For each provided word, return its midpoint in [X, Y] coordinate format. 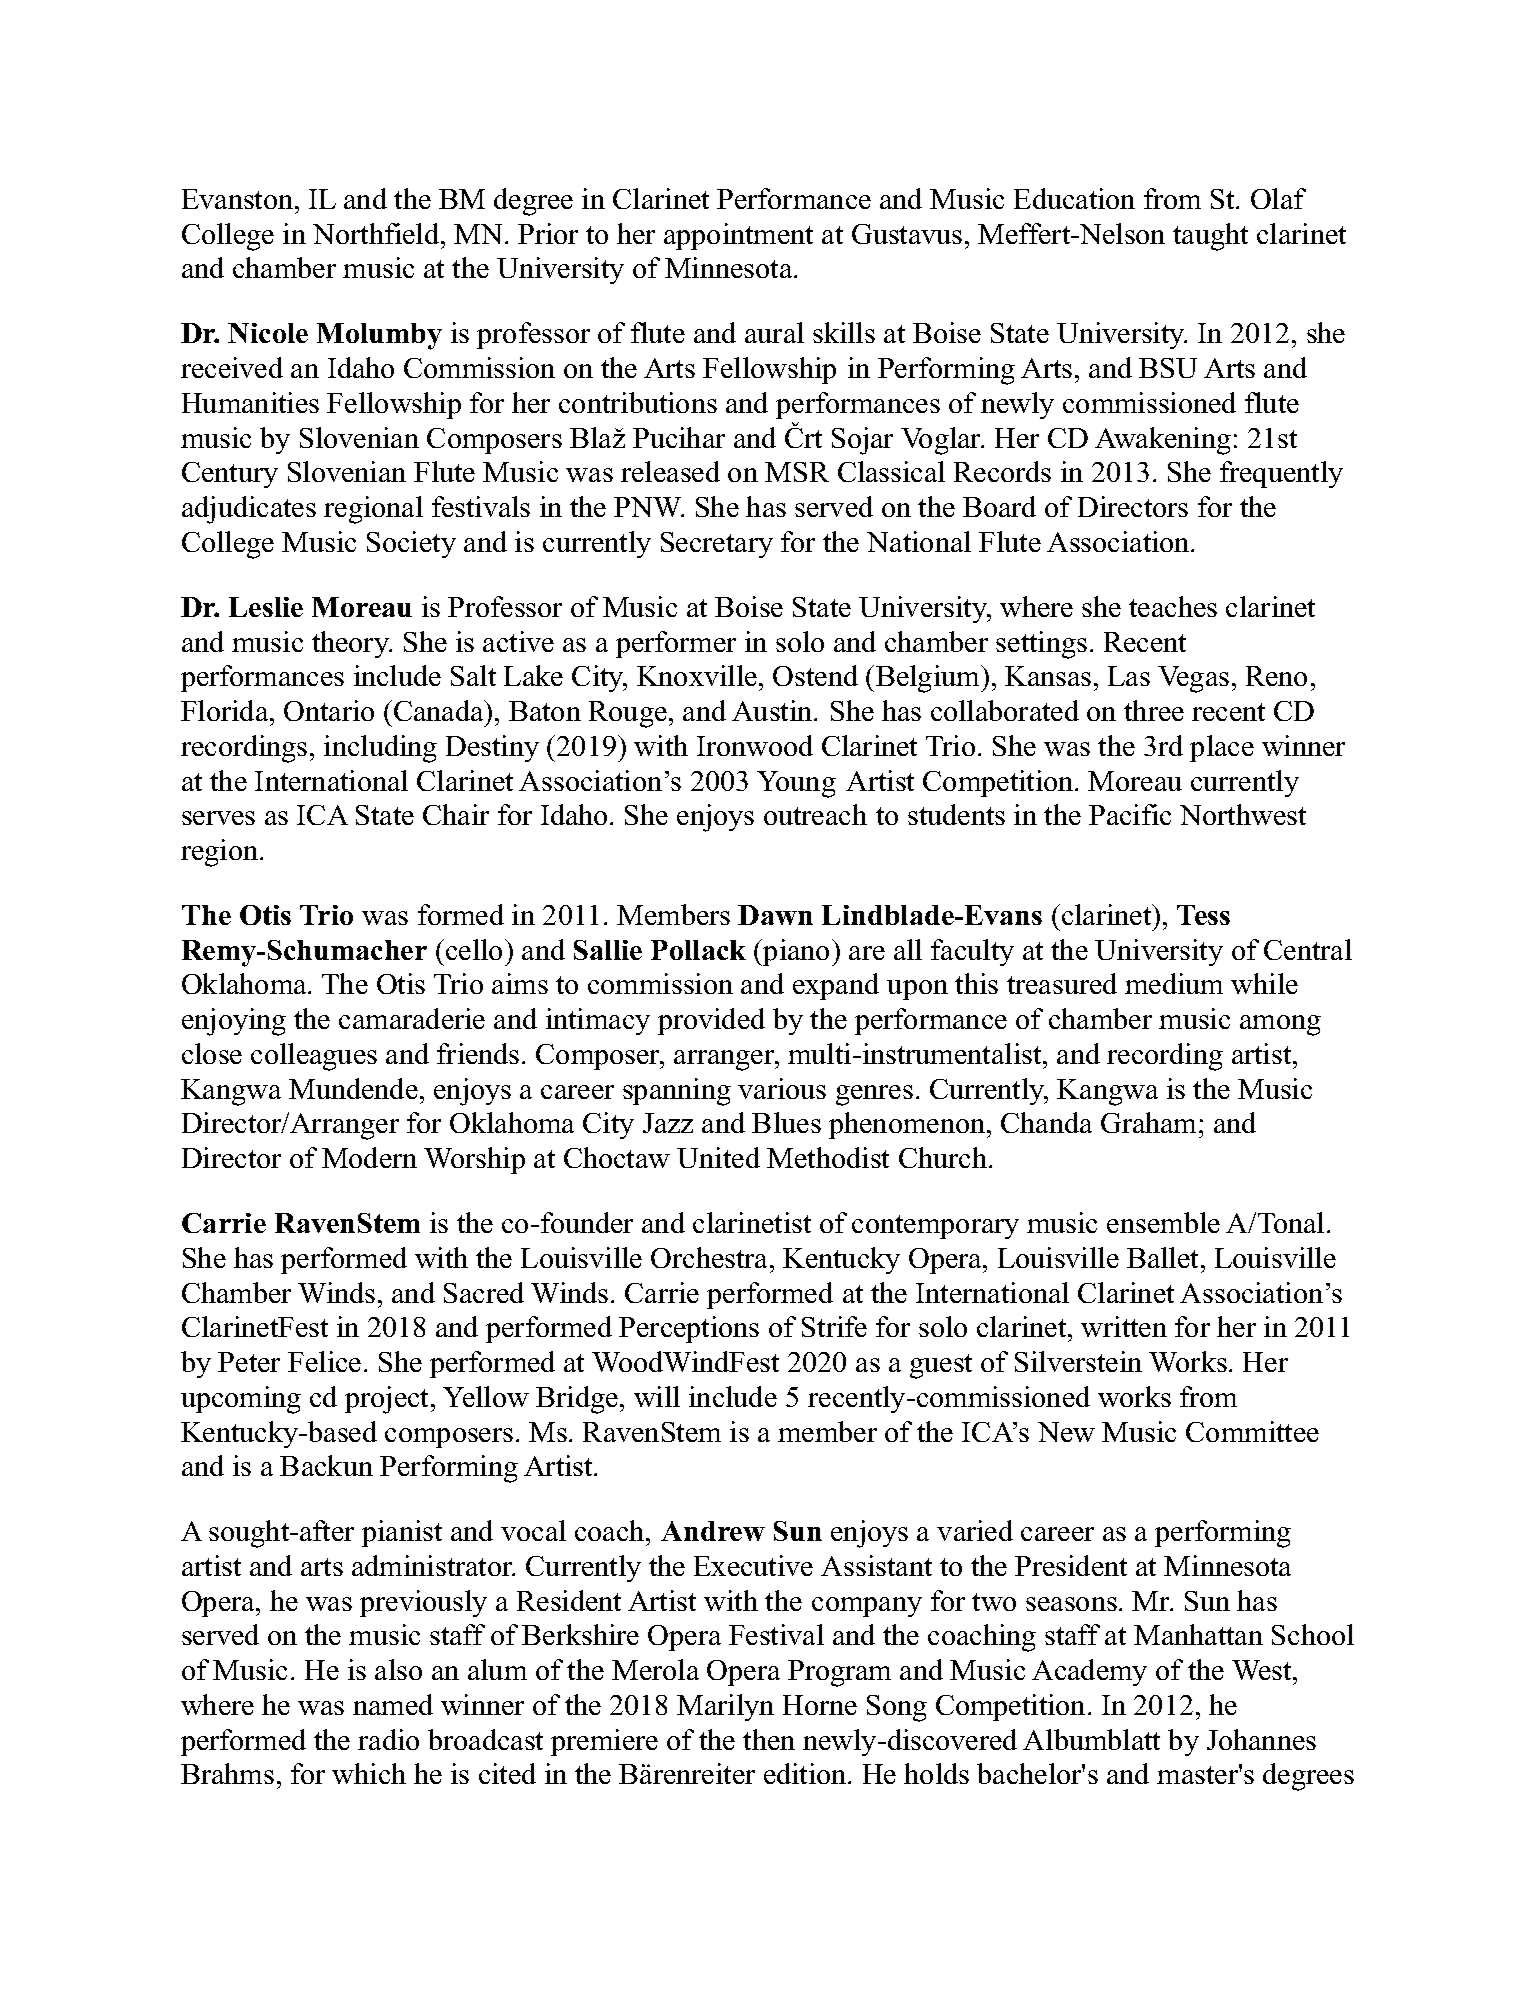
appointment [738, 236]
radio [388, 1739]
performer [676, 644]
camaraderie [412, 1018]
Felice [324, 1361]
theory [351, 644]
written [1124, 1326]
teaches [1173, 606]
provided [711, 1021]
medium [1174, 983]
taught [1210, 237]
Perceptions [689, 1329]
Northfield [377, 233]
